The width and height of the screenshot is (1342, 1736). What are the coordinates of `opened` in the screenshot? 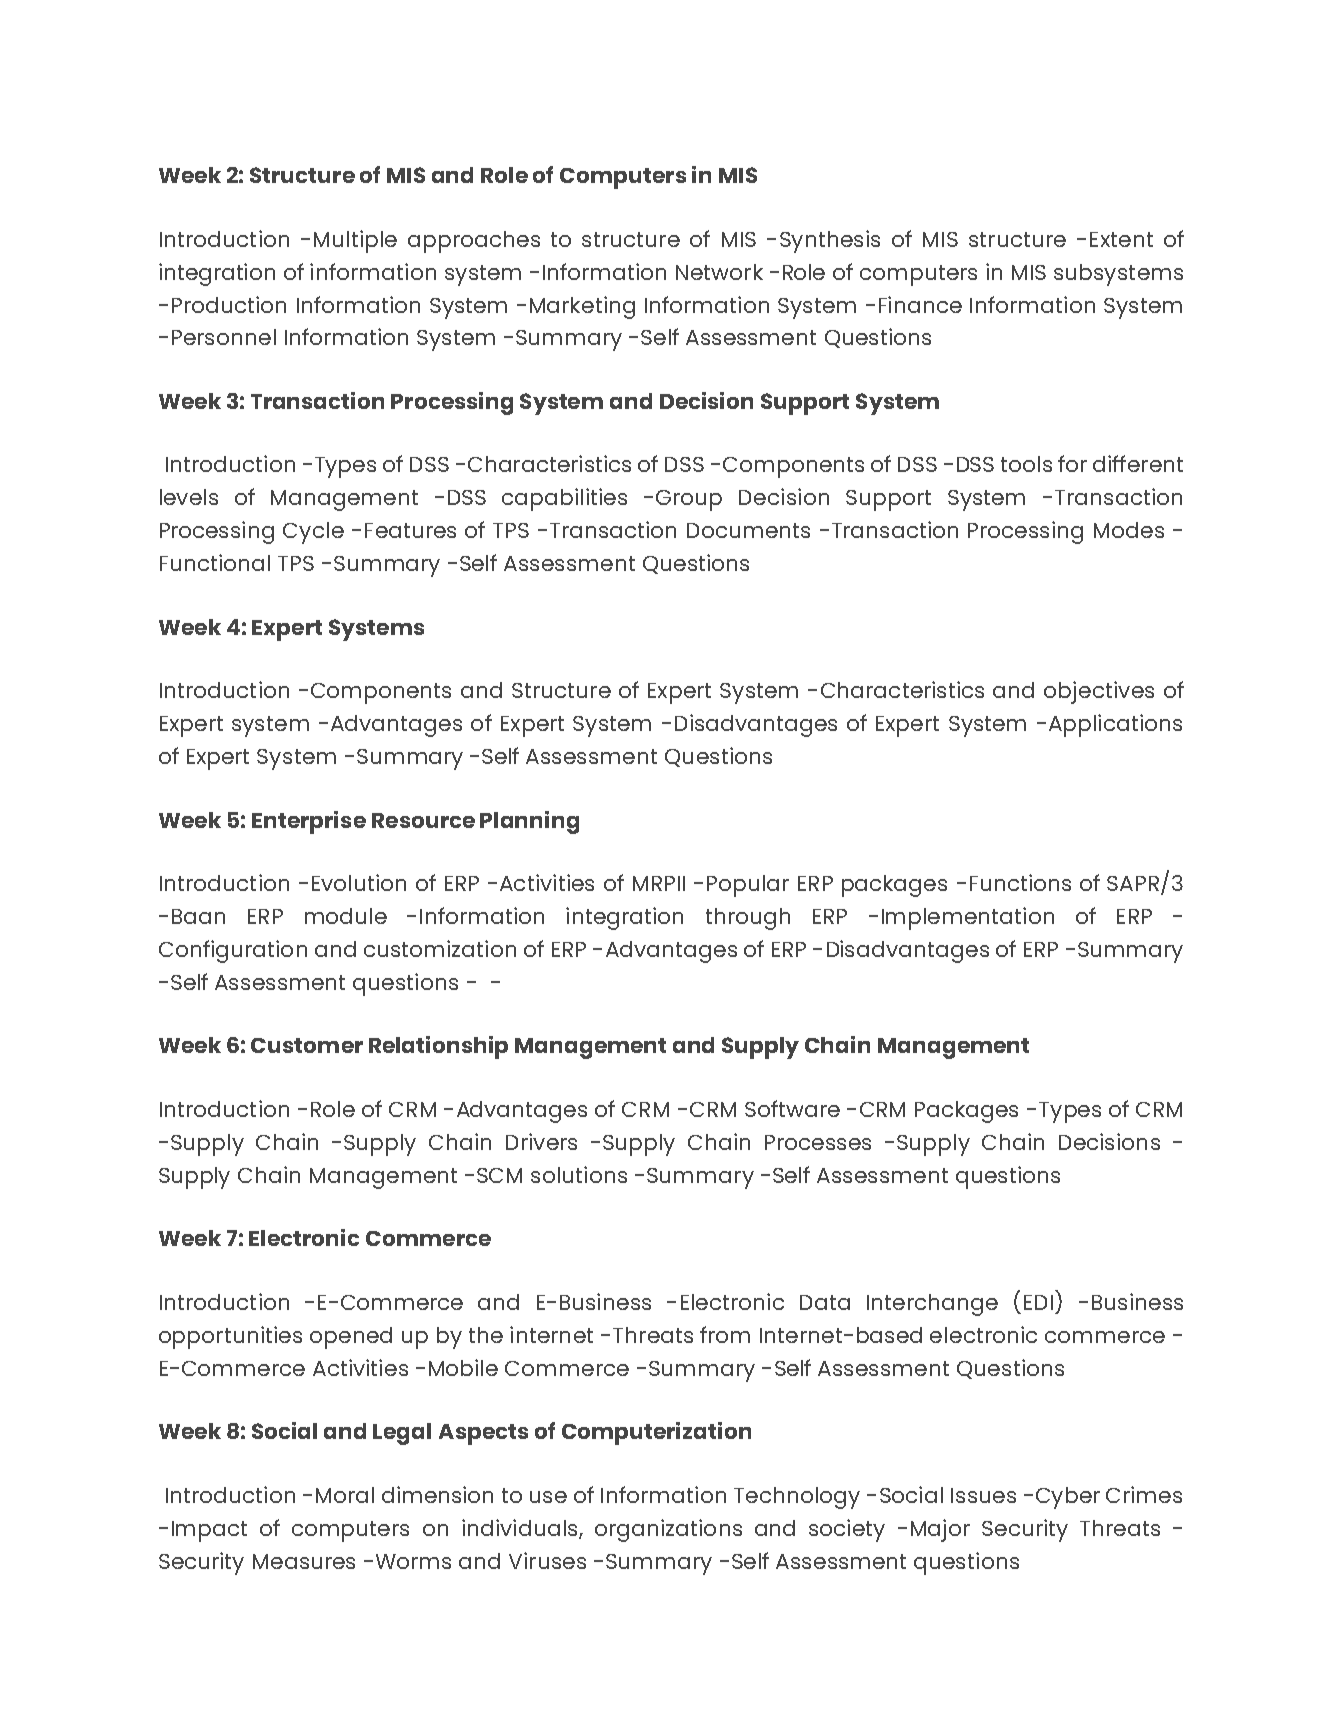 It's located at (351, 1338).
